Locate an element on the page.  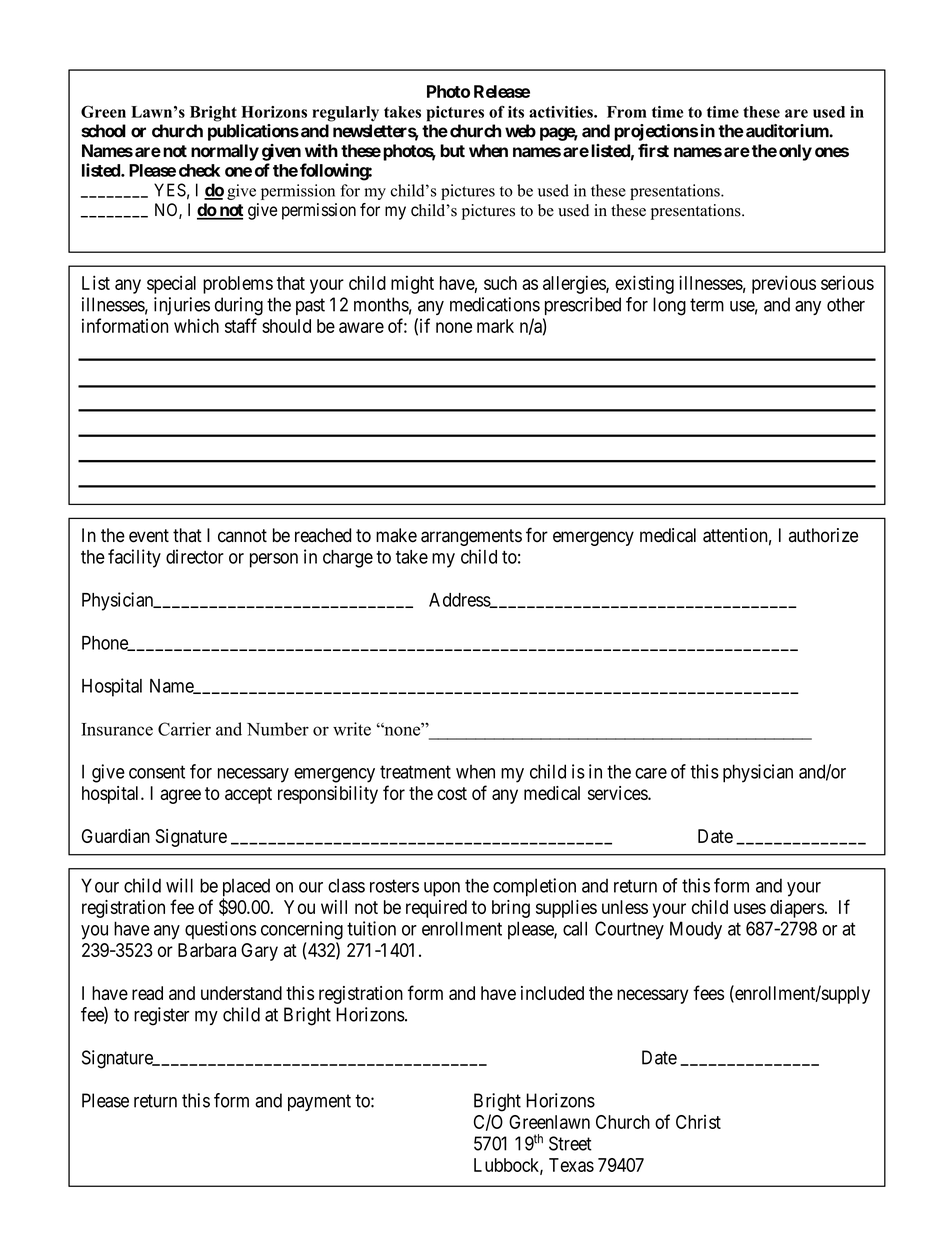
authorize is located at coordinates (823, 535).
